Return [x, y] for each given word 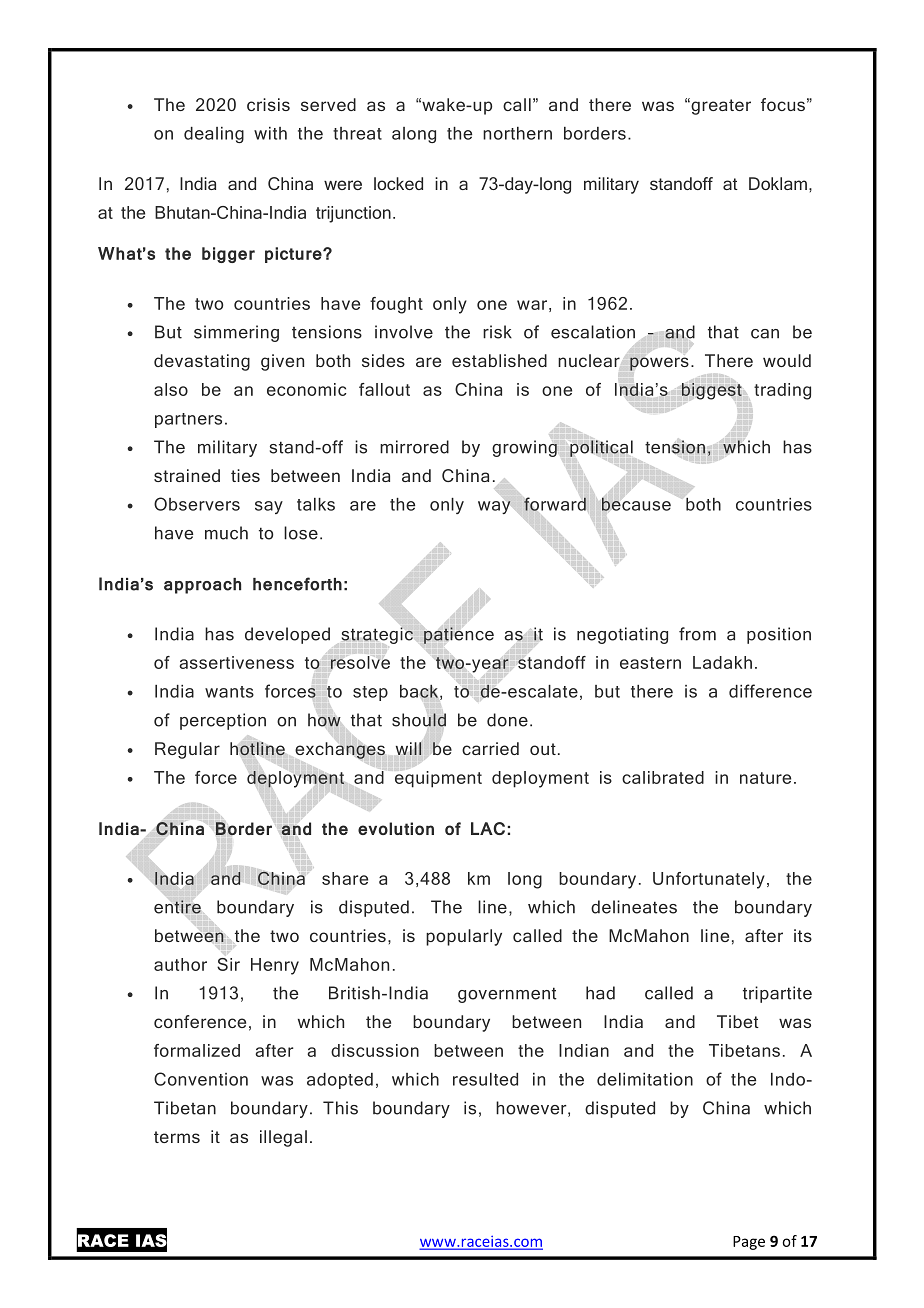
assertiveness [236, 662]
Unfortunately [709, 880]
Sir [228, 964]
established [499, 360]
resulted [485, 1079]
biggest [711, 391]
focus [783, 104]
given [282, 362]
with [270, 133]
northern [517, 133]
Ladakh [722, 662]
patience [459, 635]
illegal [283, 1138]
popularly [464, 937]
